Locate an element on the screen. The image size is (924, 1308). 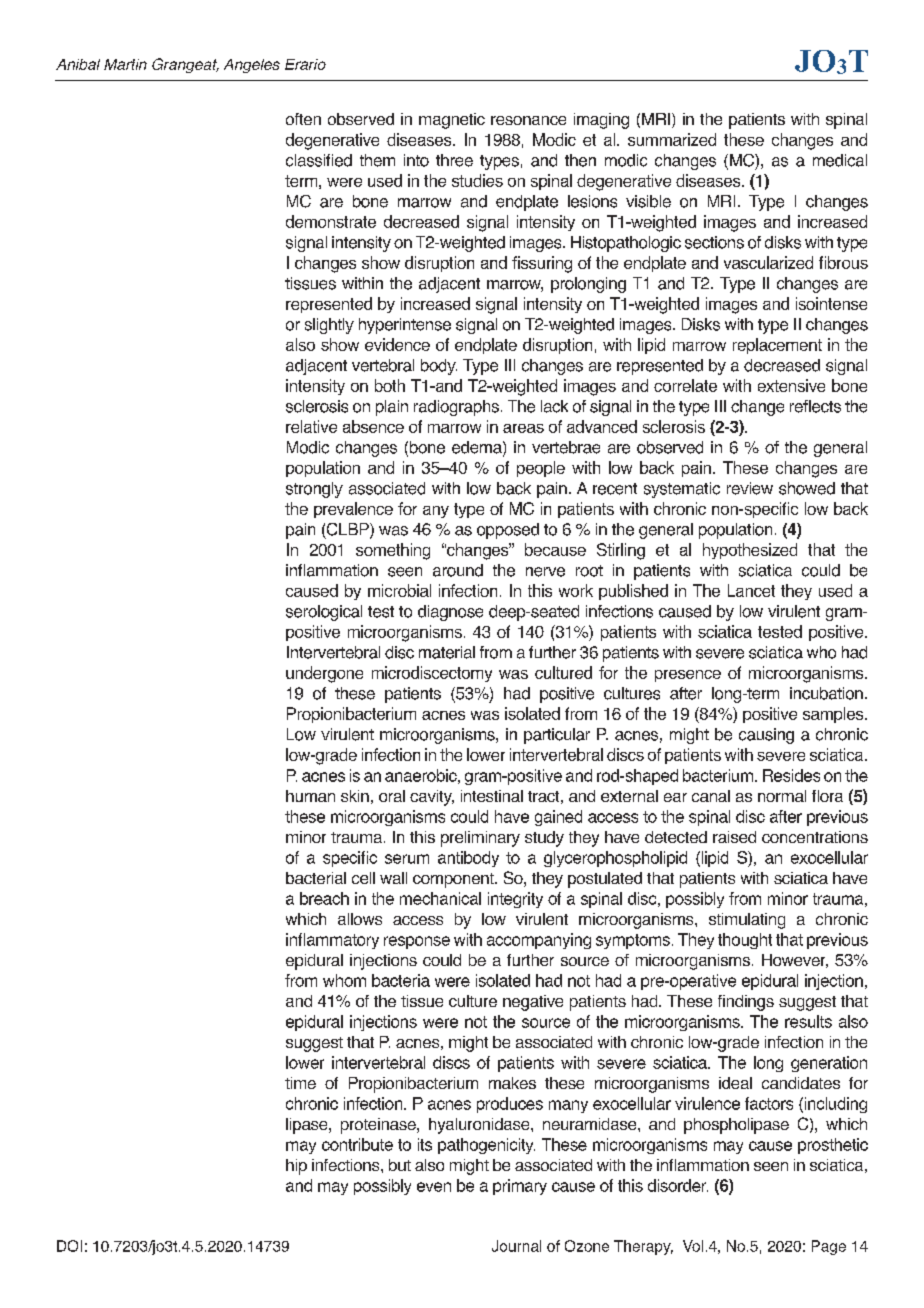
inflammatory is located at coordinates (332, 941).
